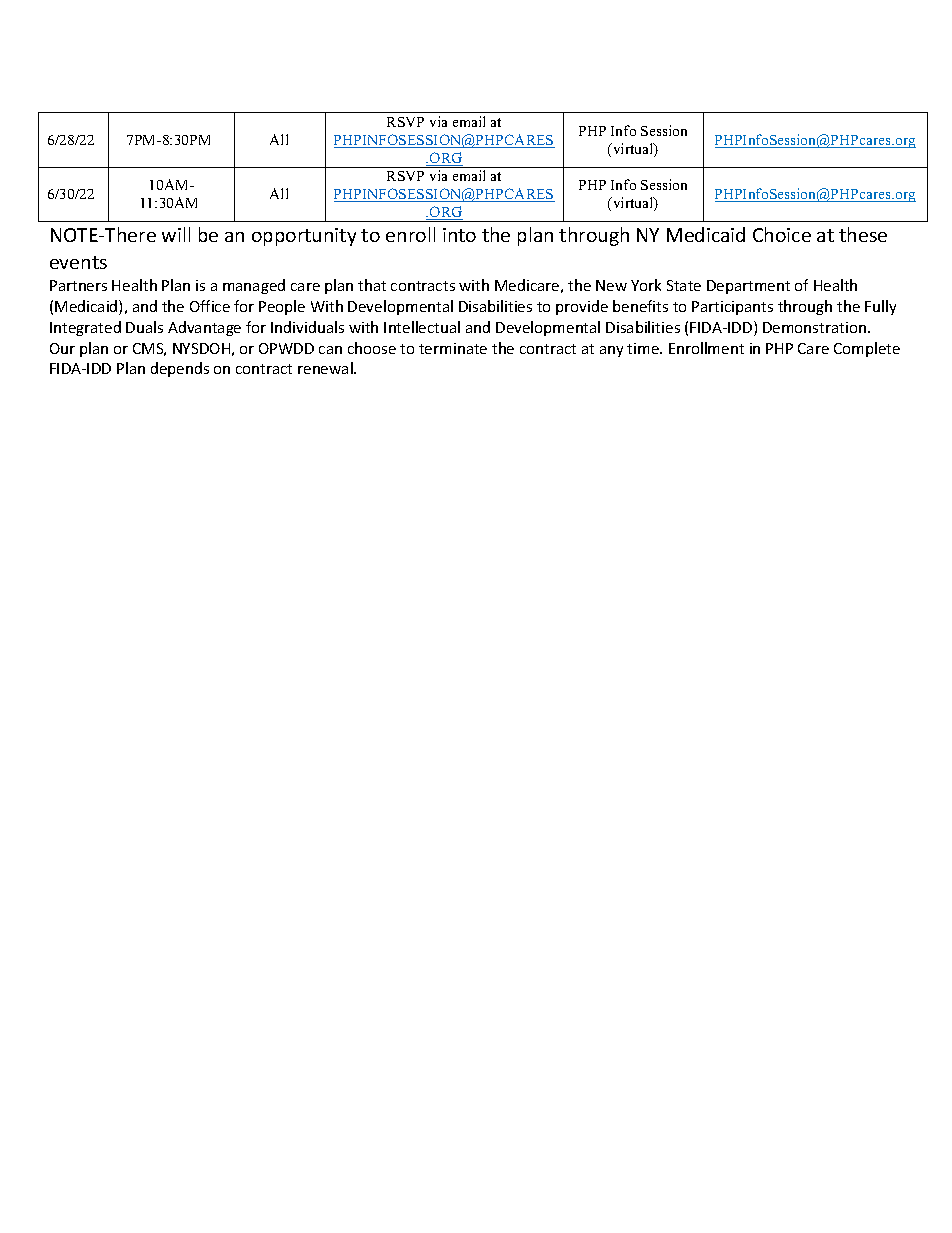 This page has width=952, height=1233. What do you see at coordinates (78, 285) in the page?
I see `Partners` at bounding box center [78, 285].
